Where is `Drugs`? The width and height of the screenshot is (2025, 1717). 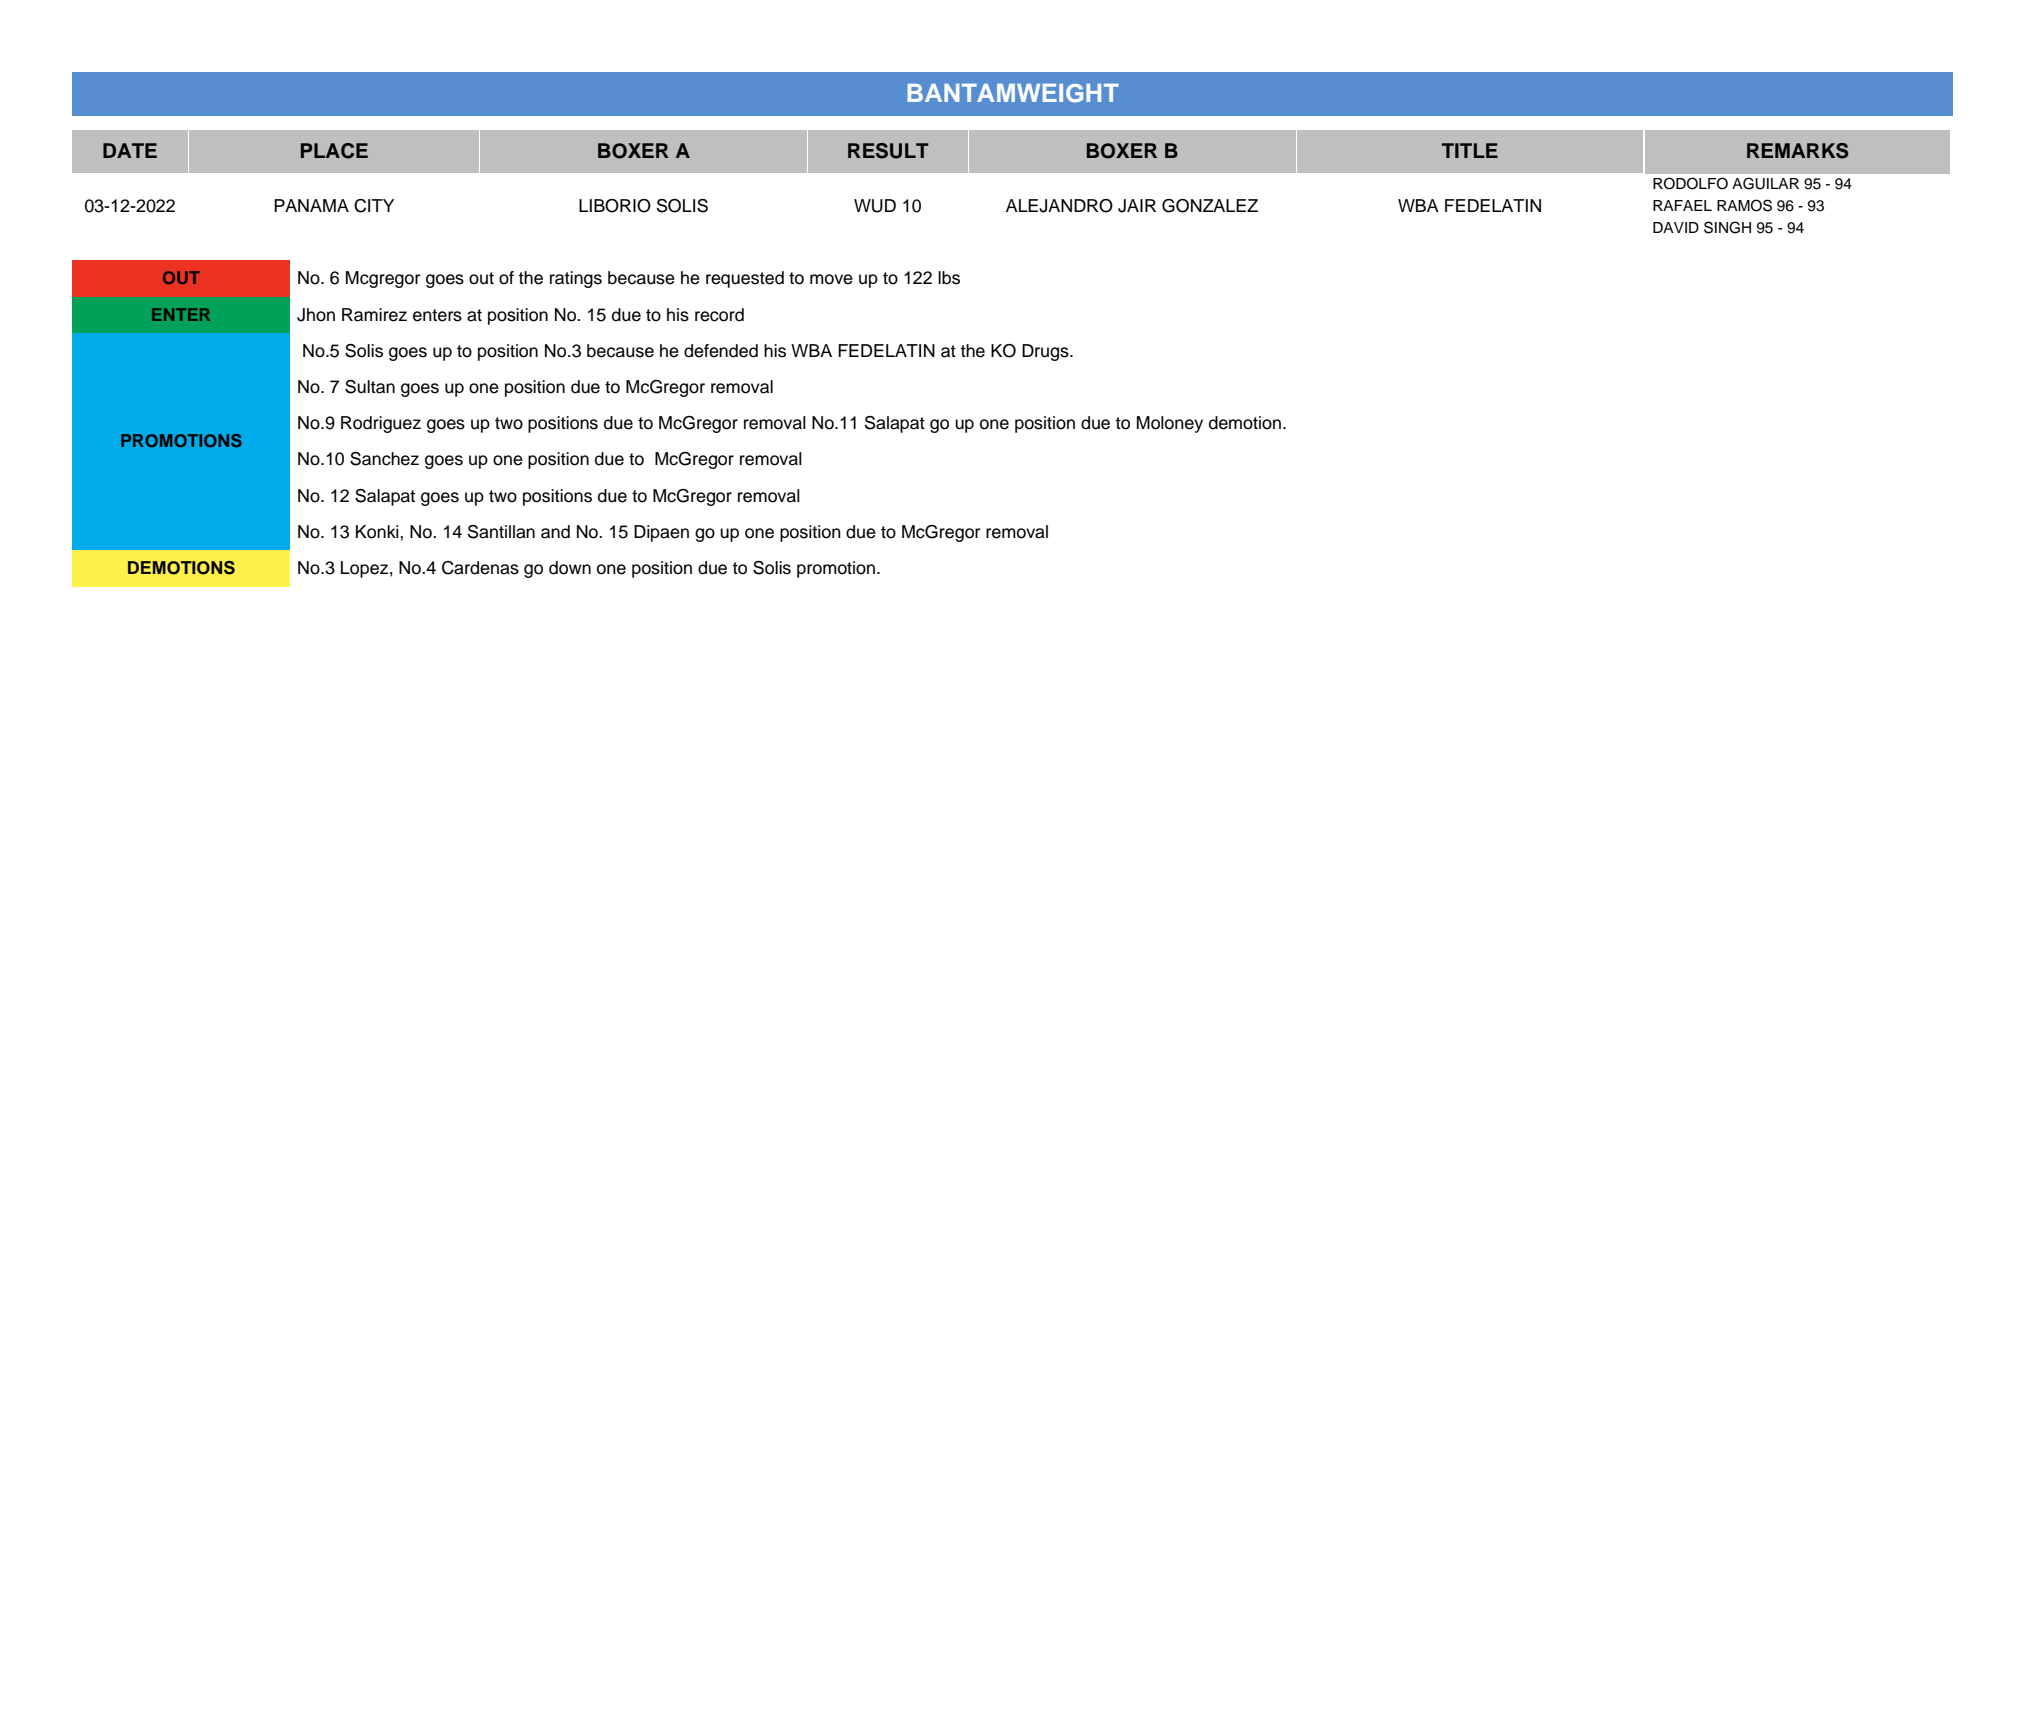 Drugs is located at coordinates (1046, 352).
